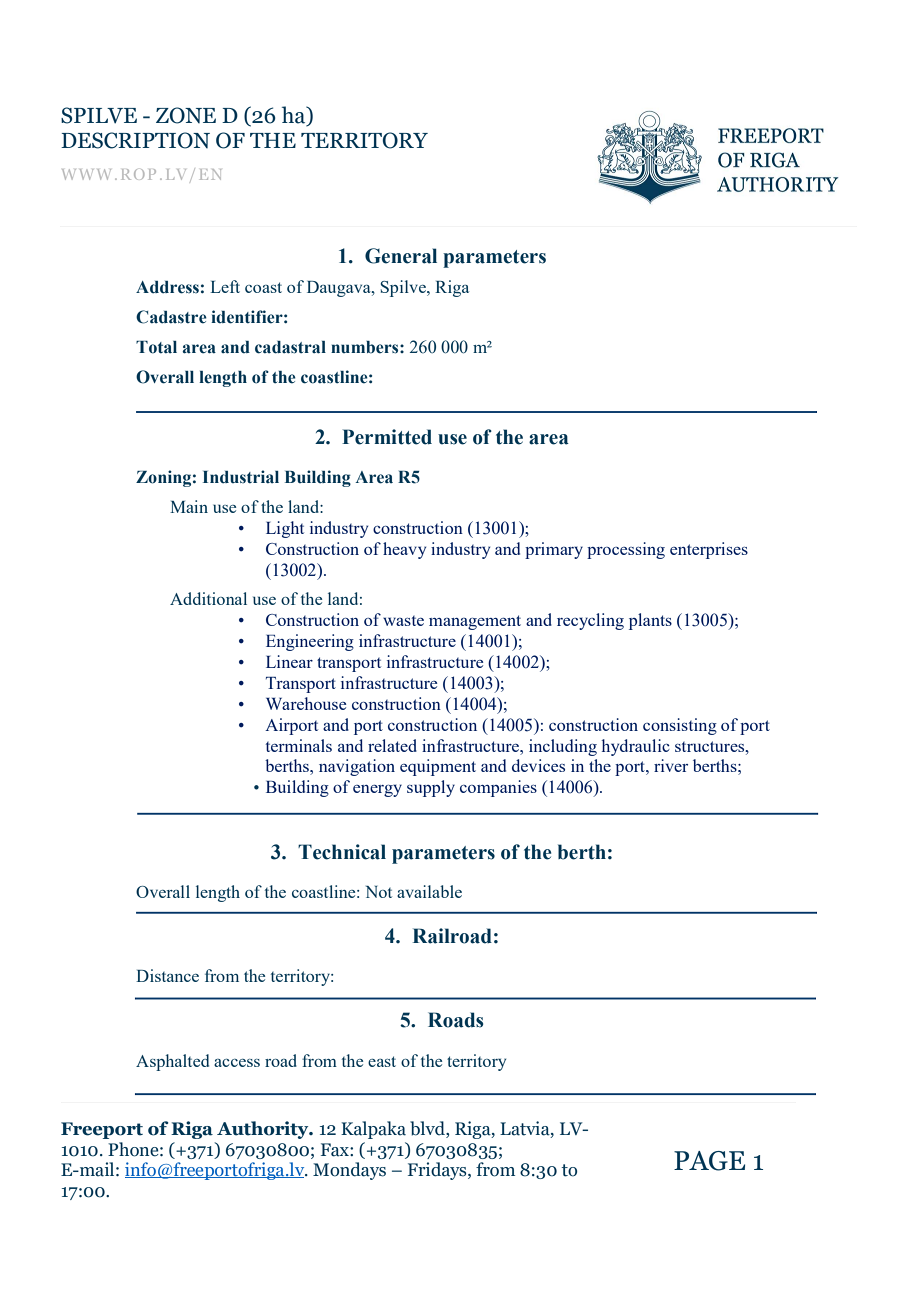  Describe the element at coordinates (208, 598) in the screenshot. I see `Additional` at that location.
